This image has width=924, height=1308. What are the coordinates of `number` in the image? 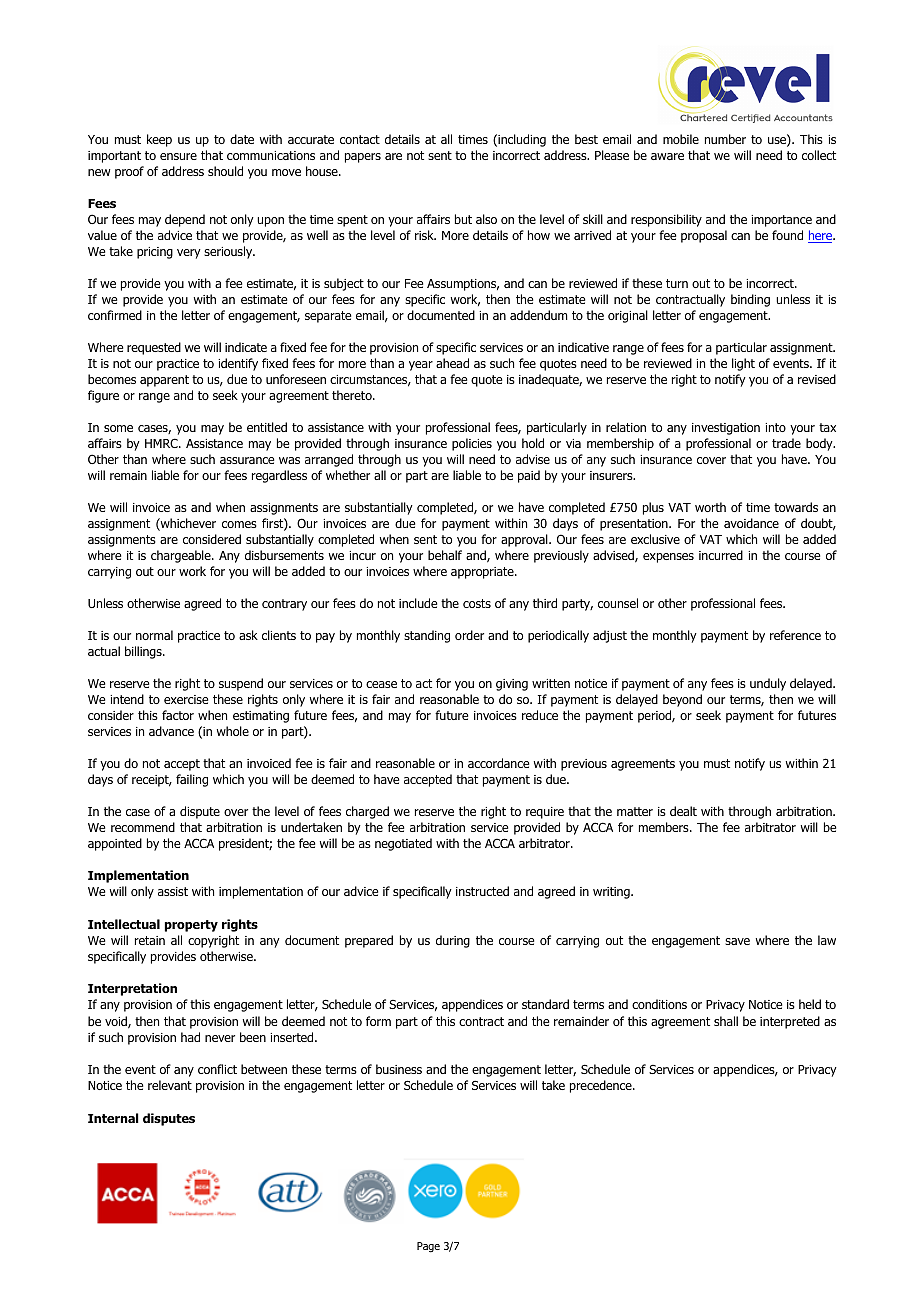 It's located at (725, 139).
